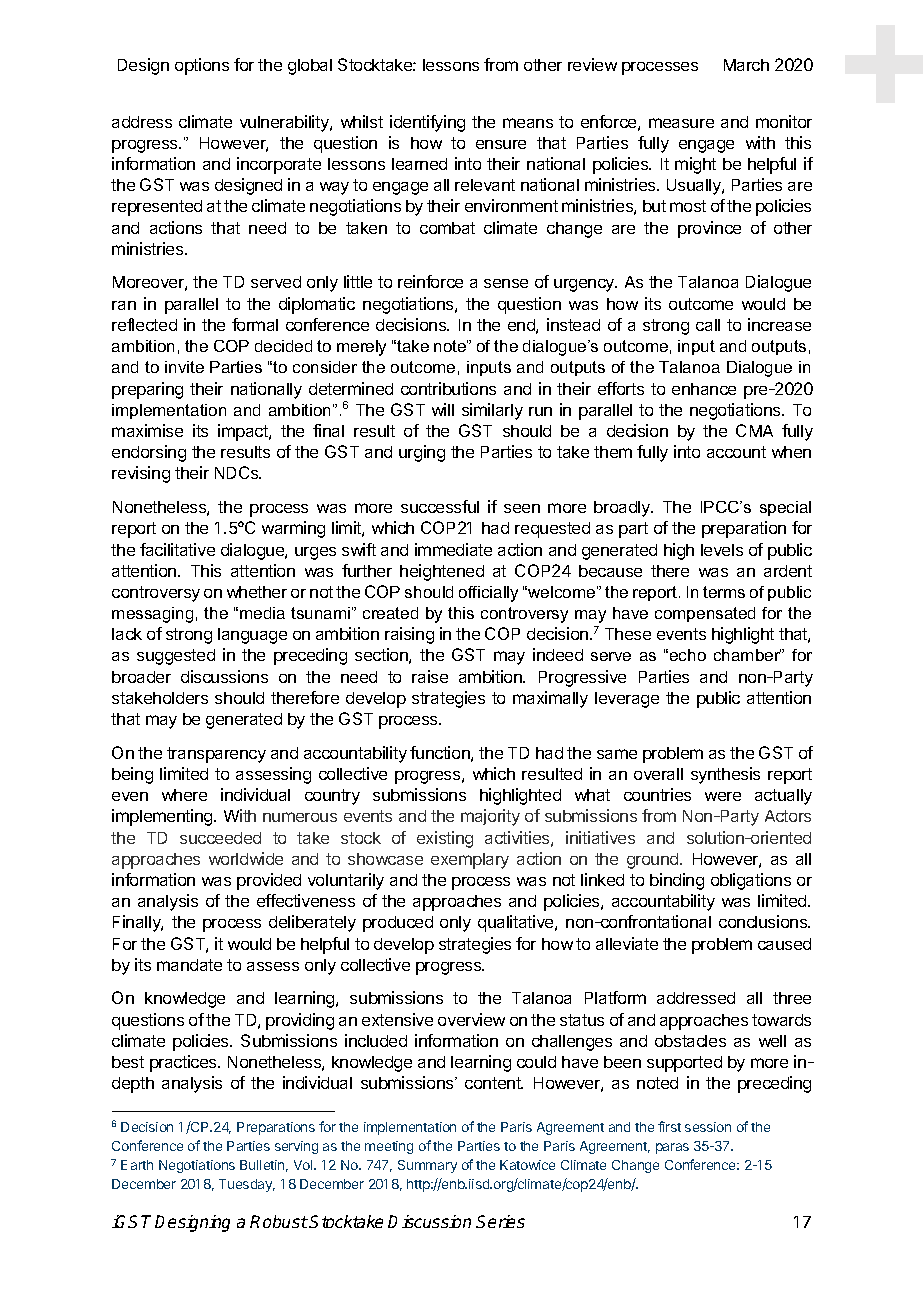 This screenshot has width=924, height=1308. What do you see at coordinates (430, 676) in the screenshot?
I see `raise` at bounding box center [430, 676].
